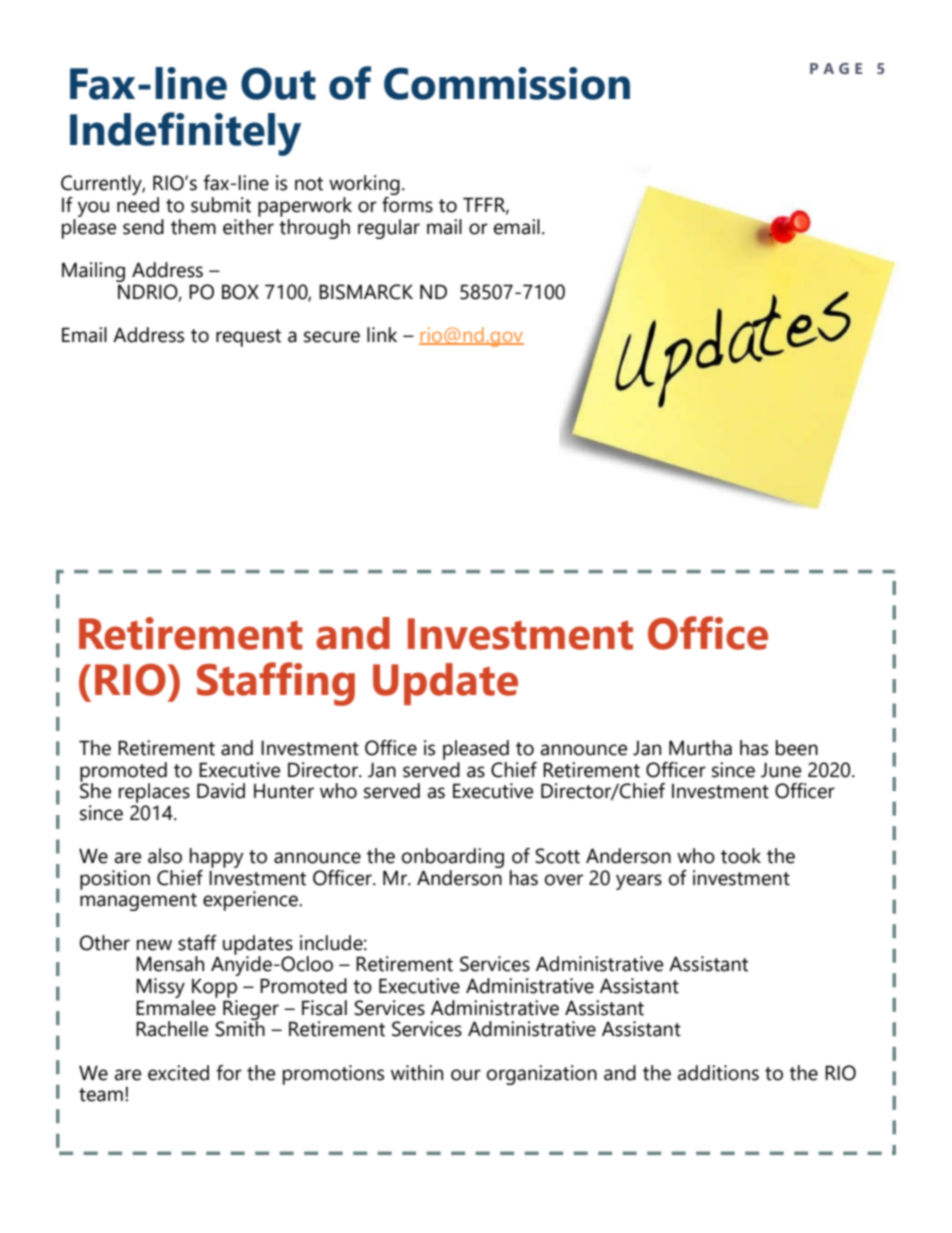  I want to click on Commission, so click(507, 83).
